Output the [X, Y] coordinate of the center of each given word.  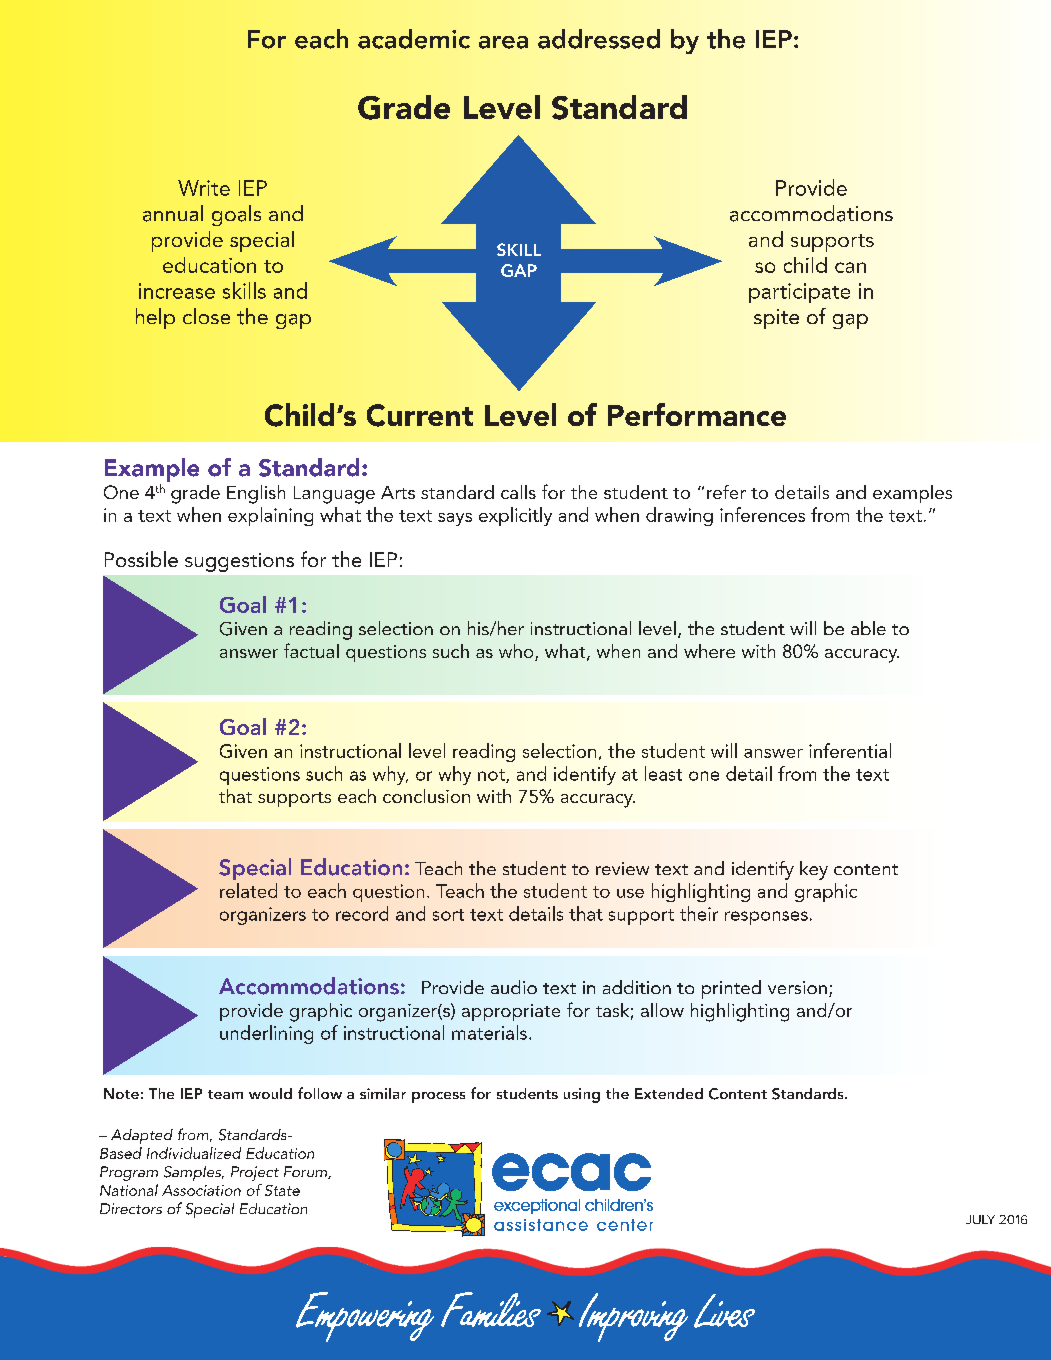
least [663, 773]
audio [514, 987]
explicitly [515, 516]
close [206, 316]
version [797, 987]
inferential [850, 750]
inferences [762, 514]
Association [201, 1190]
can [850, 267]
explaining [270, 516]
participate [799, 293]
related [248, 890]
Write [204, 188]
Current [420, 415]
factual [311, 650]
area [503, 42]
